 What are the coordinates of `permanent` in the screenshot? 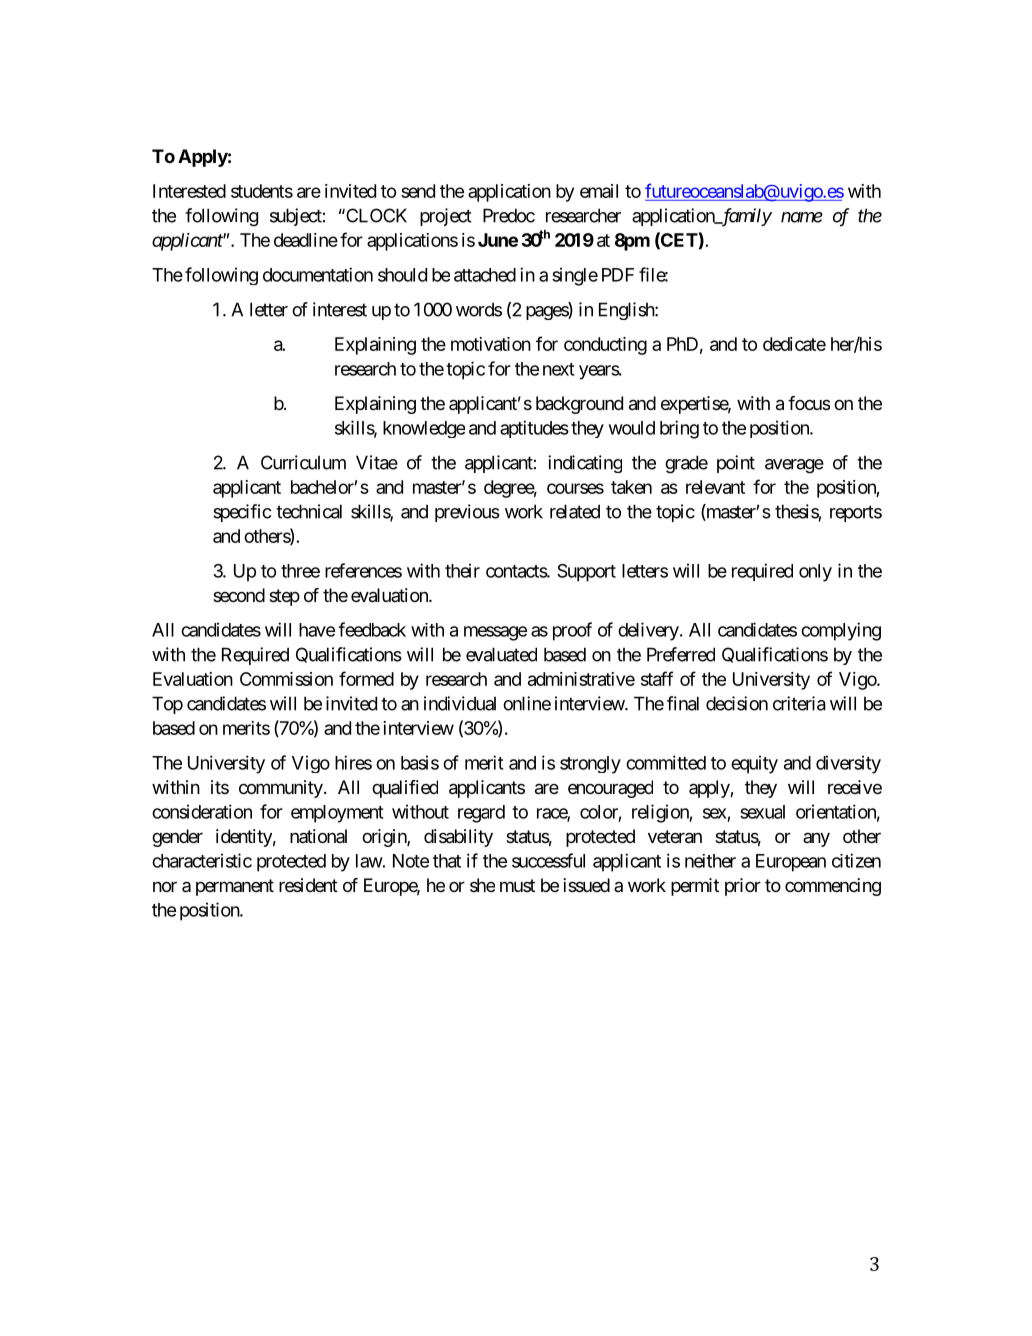 It's located at (235, 887).
